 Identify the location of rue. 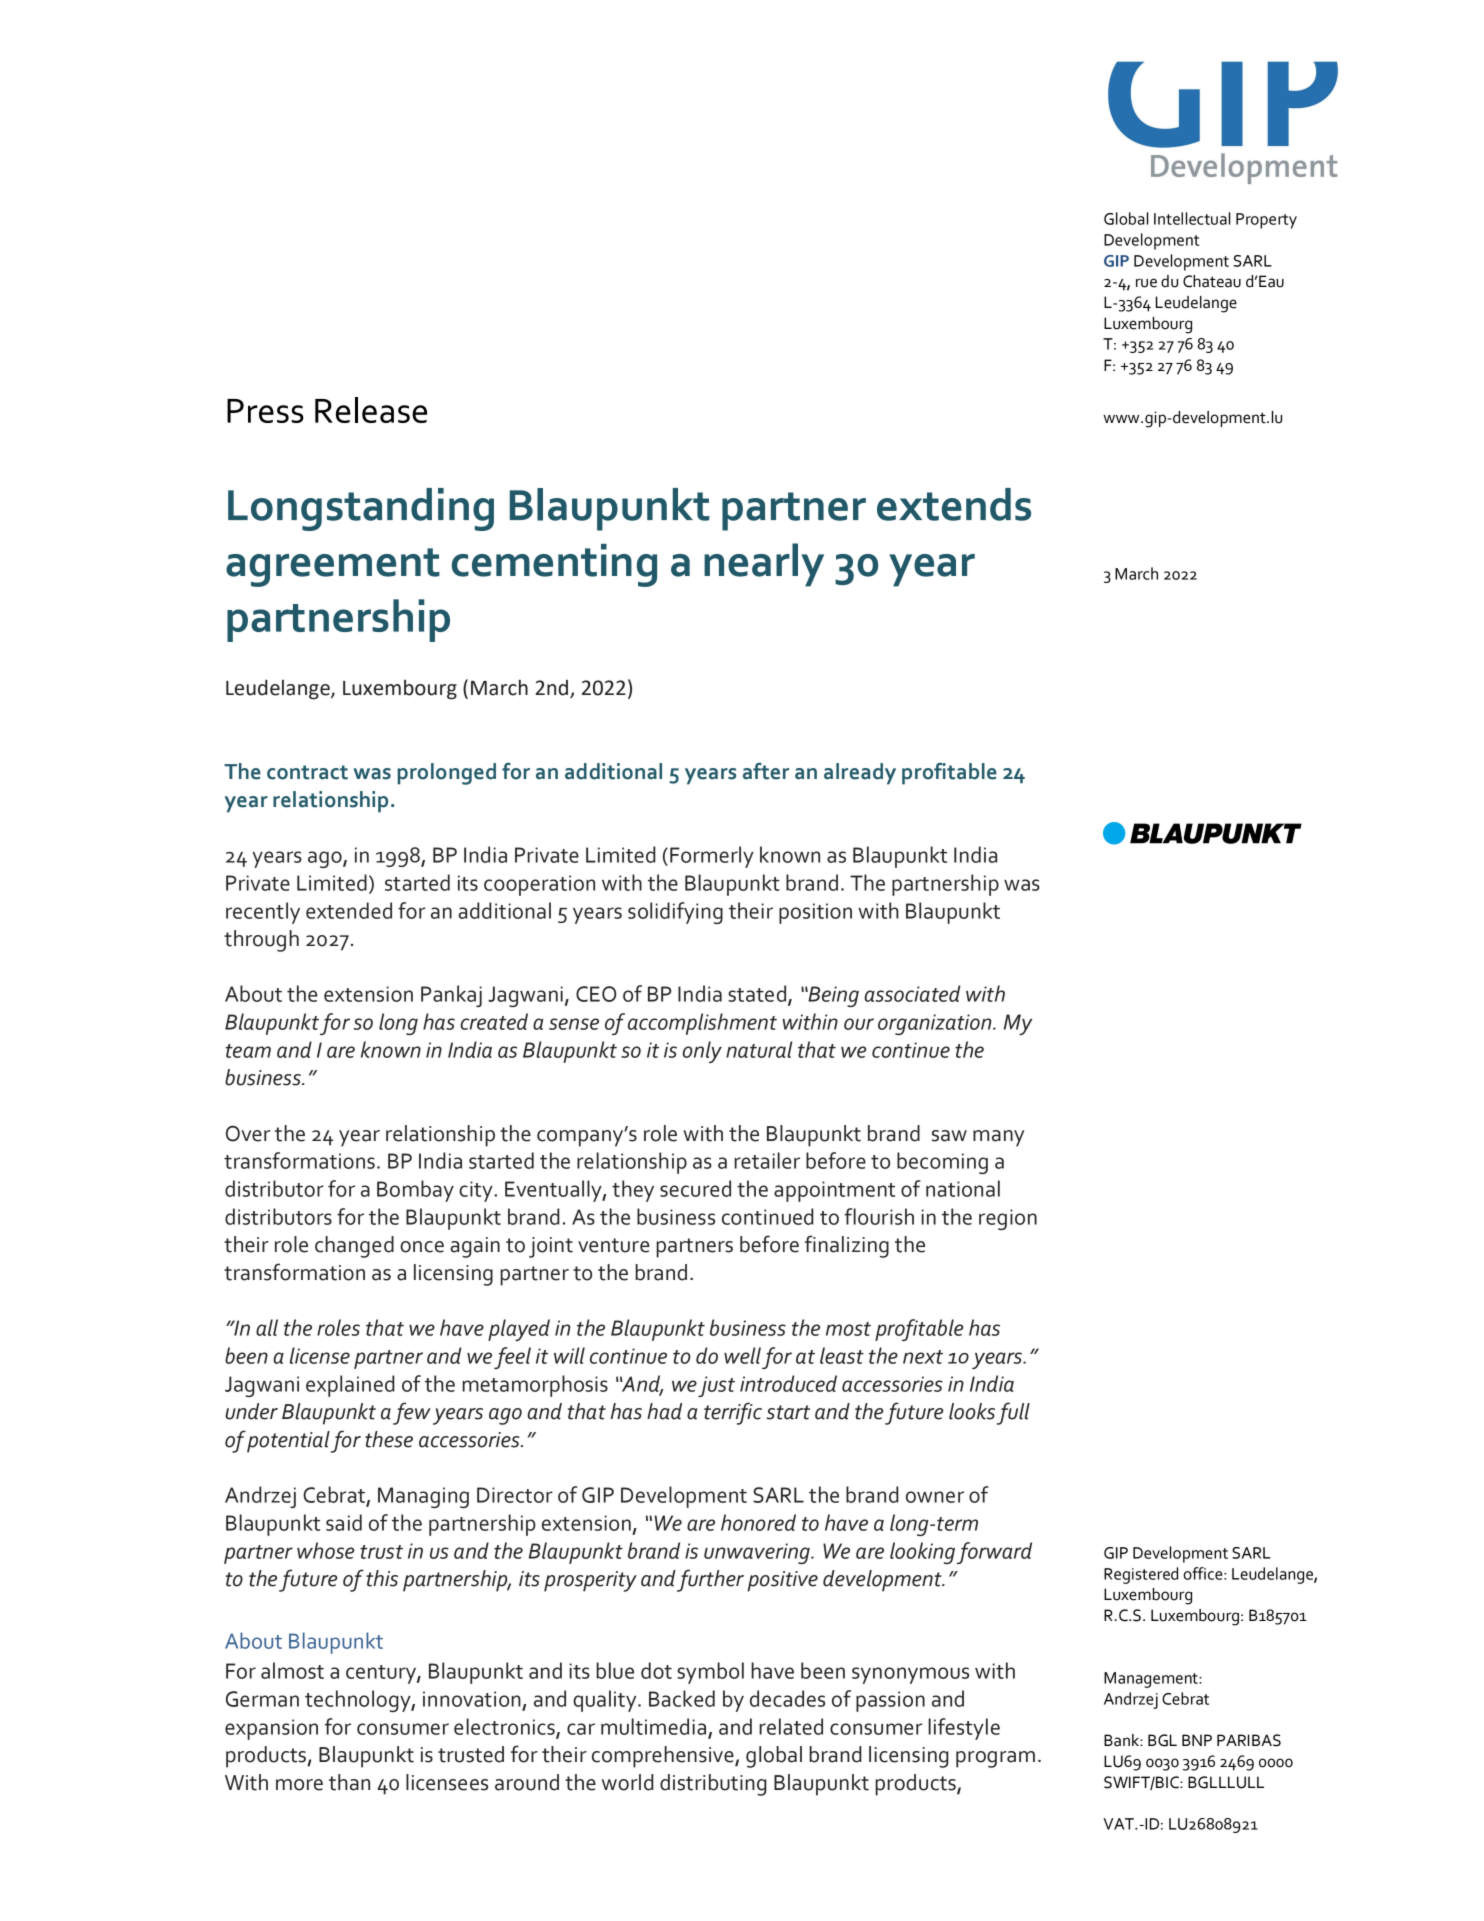
(1146, 283).
